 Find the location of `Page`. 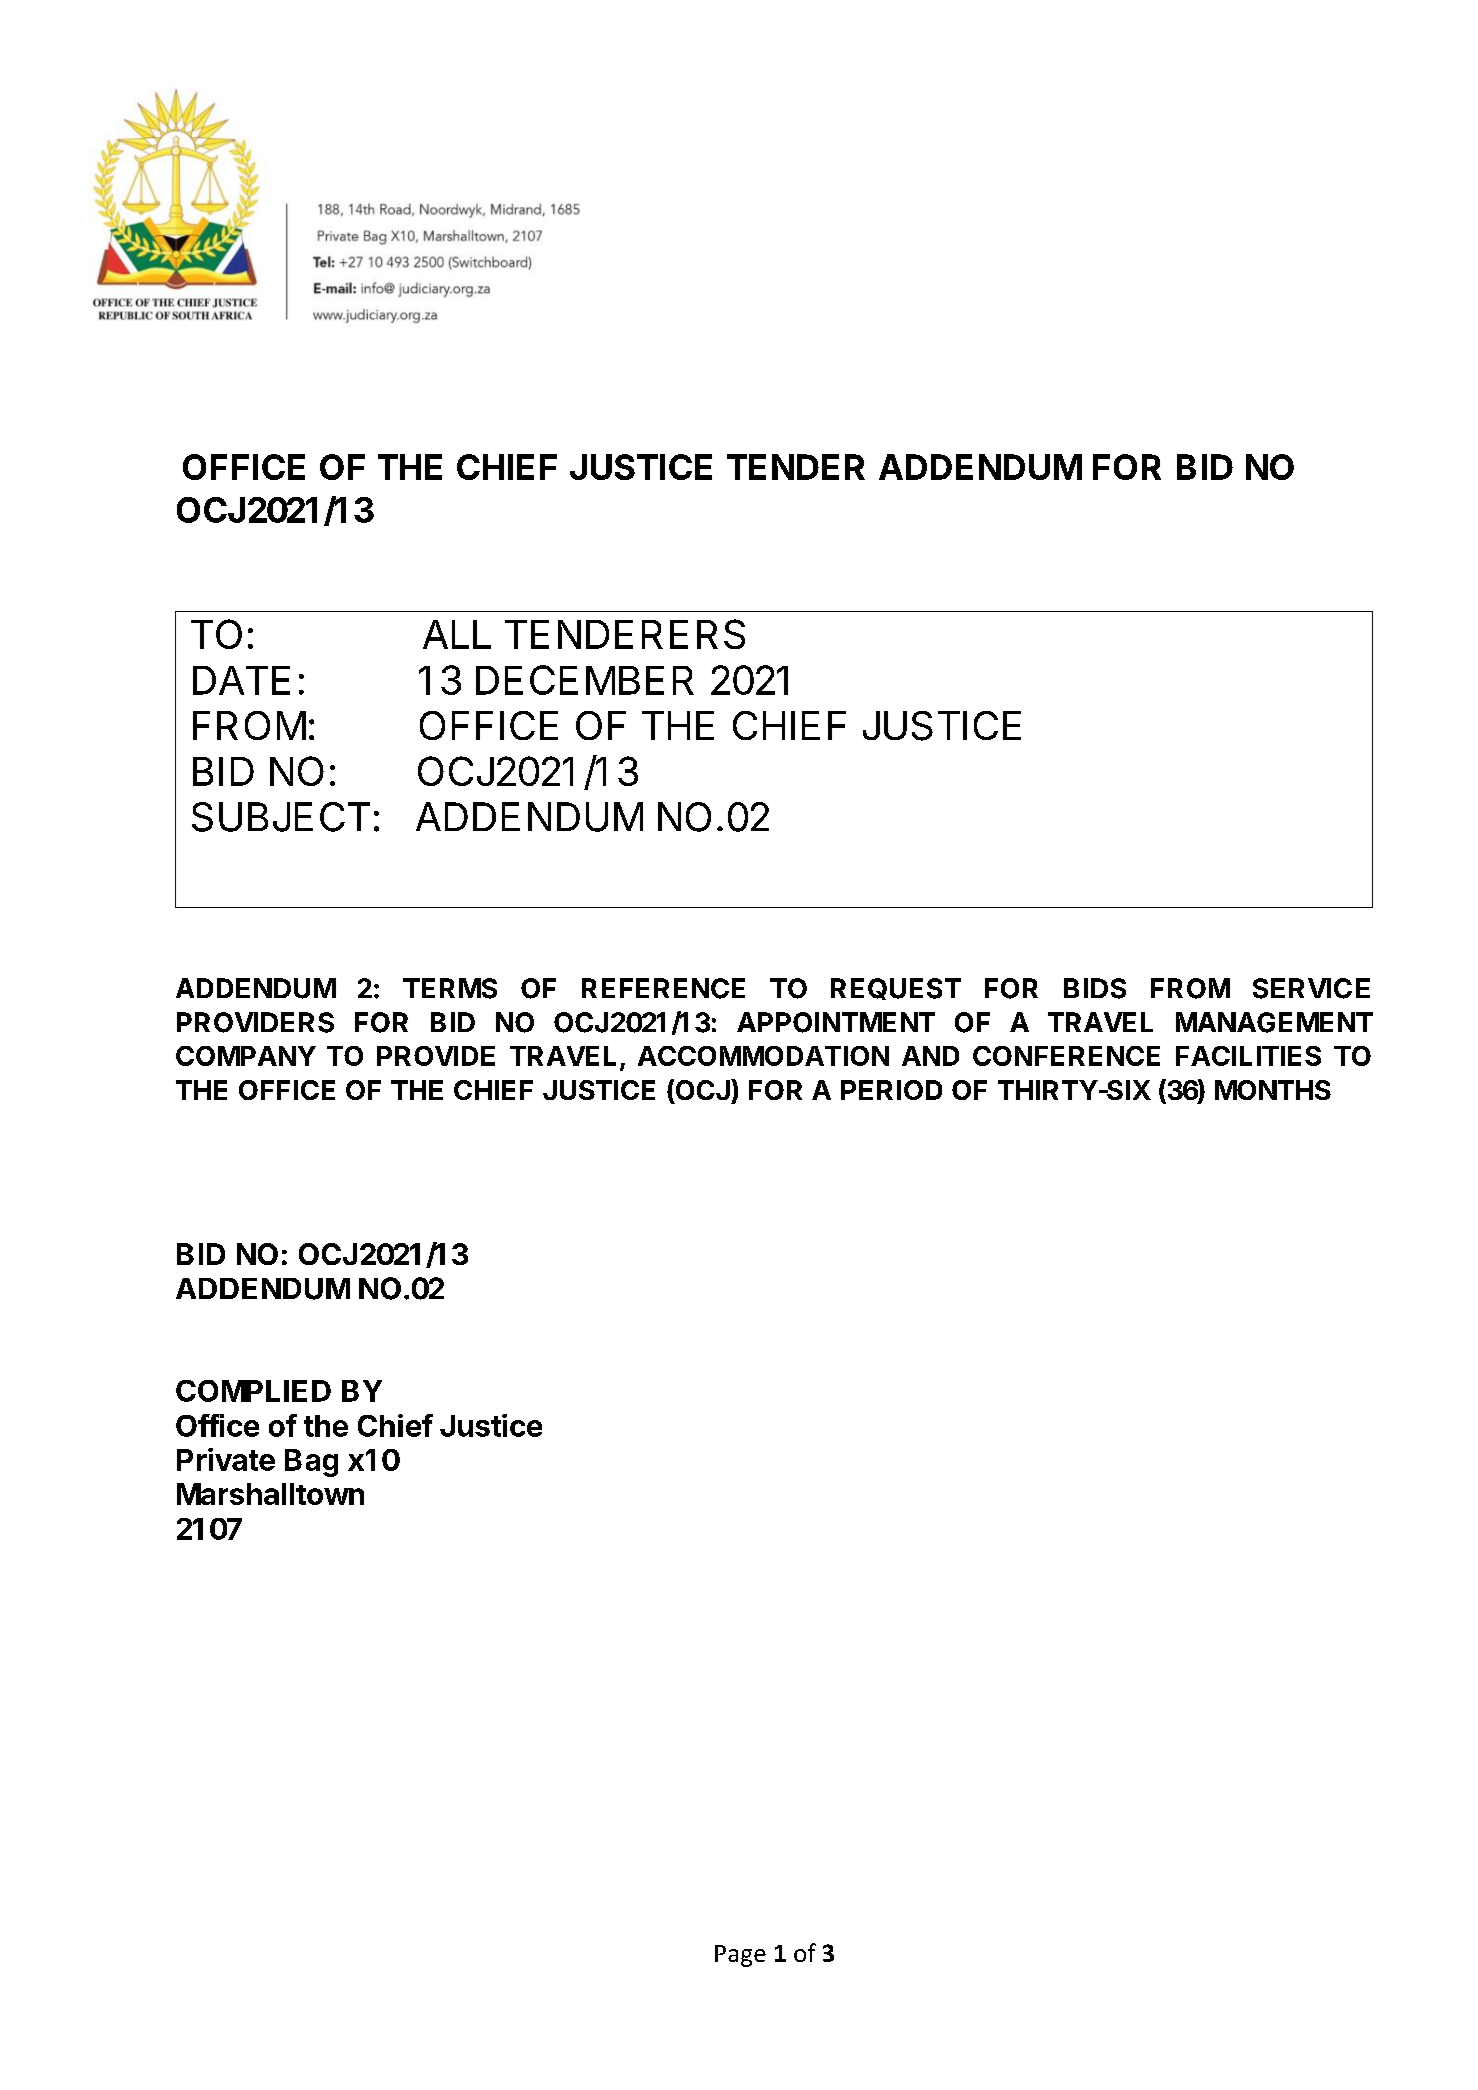

Page is located at coordinates (740, 1956).
